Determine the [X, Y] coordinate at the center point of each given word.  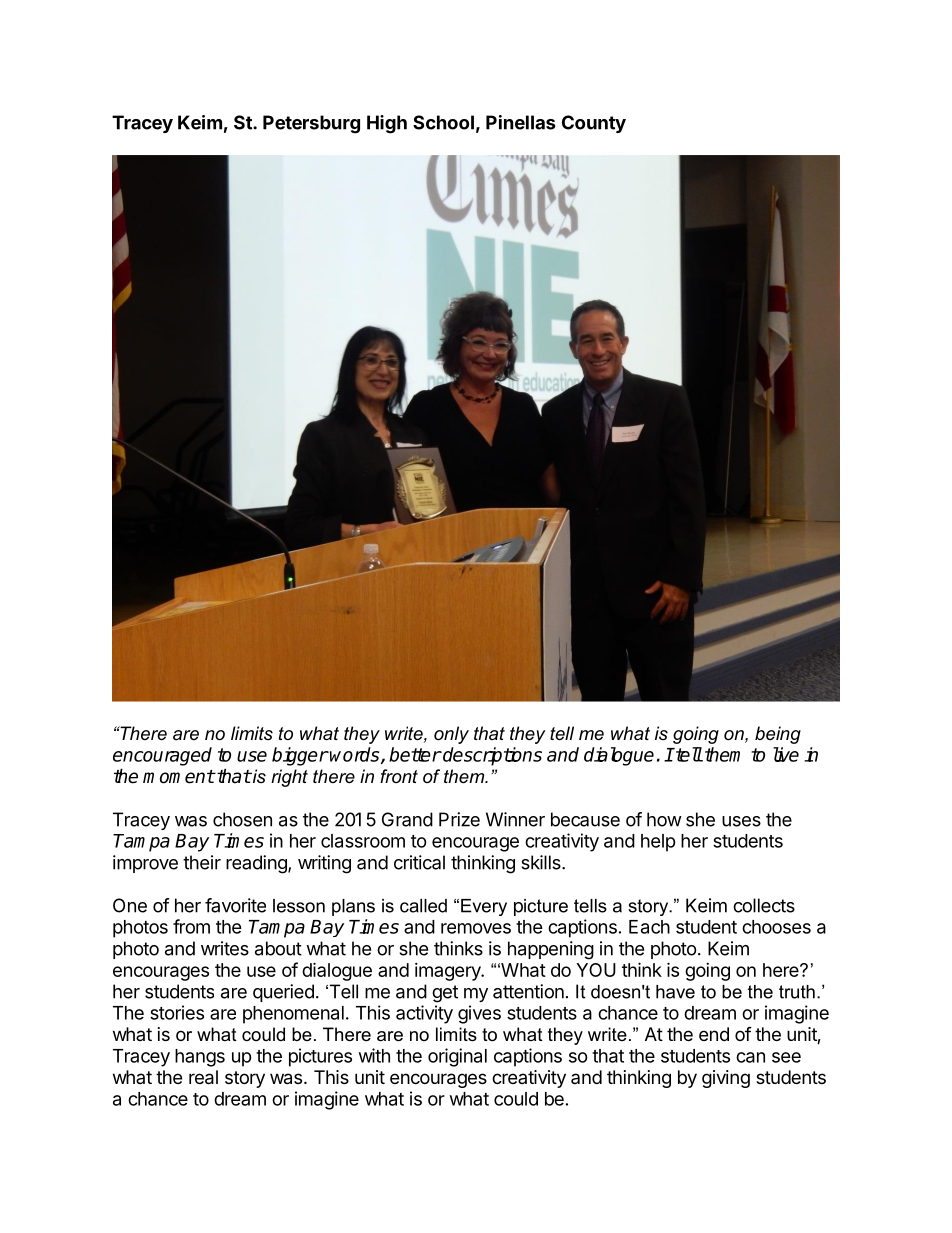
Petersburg [311, 124]
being [778, 735]
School [443, 122]
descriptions [491, 756]
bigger [300, 756]
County [594, 124]
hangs [200, 1058]
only [451, 735]
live [786, 754]
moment [179, 777]
